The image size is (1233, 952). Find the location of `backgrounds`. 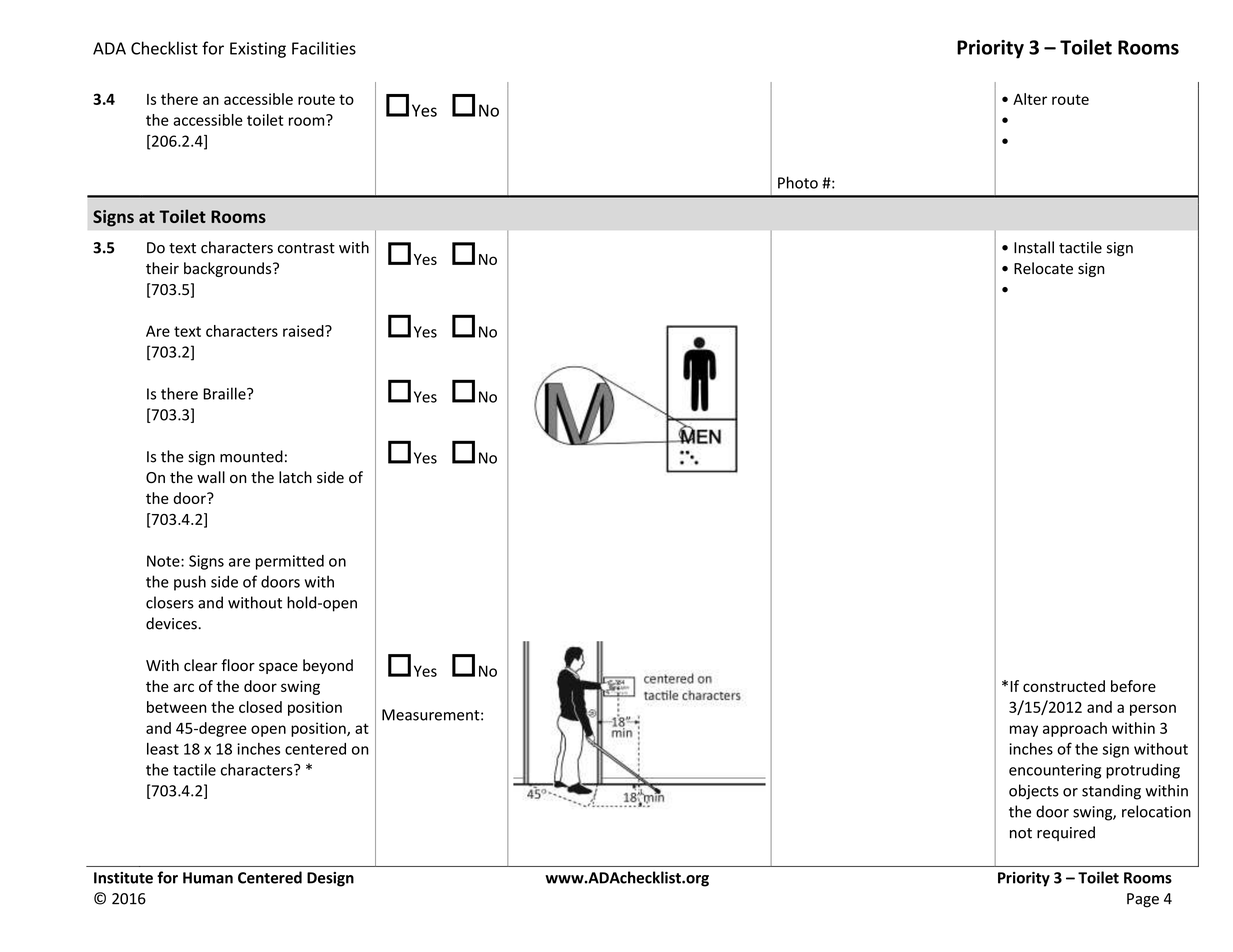

backgrounds is located at coordinates (229, 269).
